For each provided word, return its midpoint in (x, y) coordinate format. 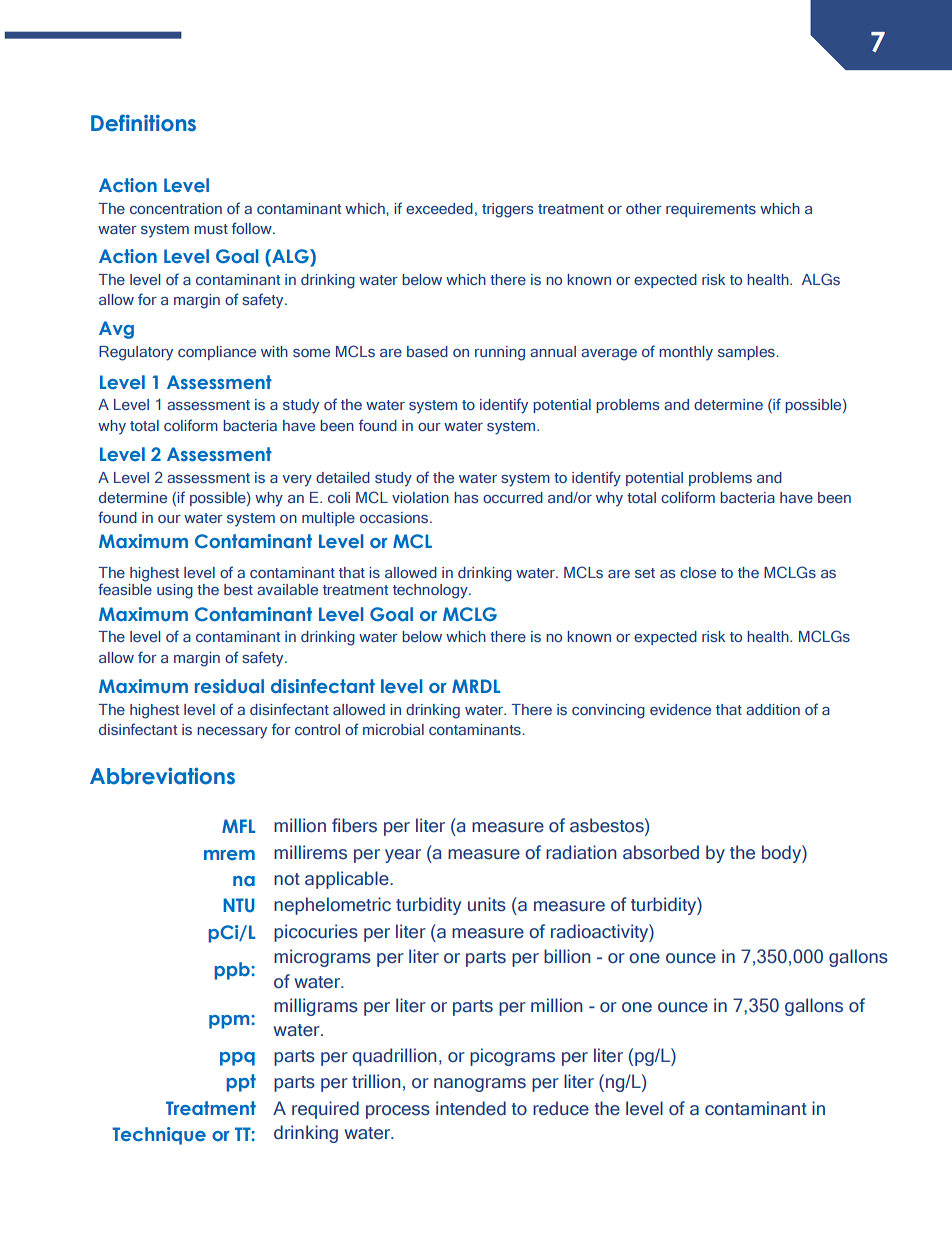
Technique (159, 1136)
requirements (711, 210)
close (698, 572)
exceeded (439, 208)
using (175, 591)
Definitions (143, 123)
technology (431, 591)
